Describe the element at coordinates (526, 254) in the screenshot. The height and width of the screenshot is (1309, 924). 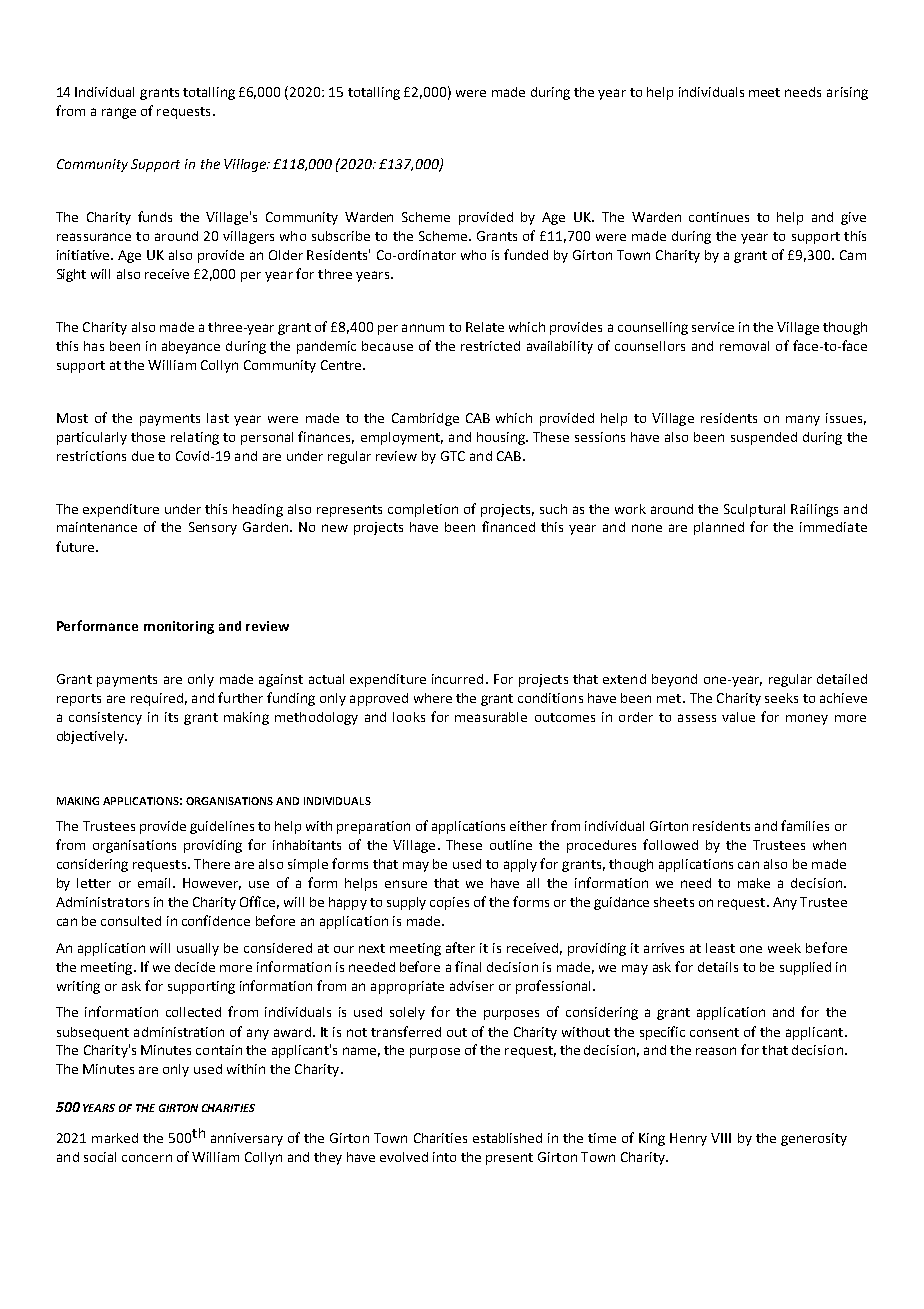
I see `funded` at that location.
